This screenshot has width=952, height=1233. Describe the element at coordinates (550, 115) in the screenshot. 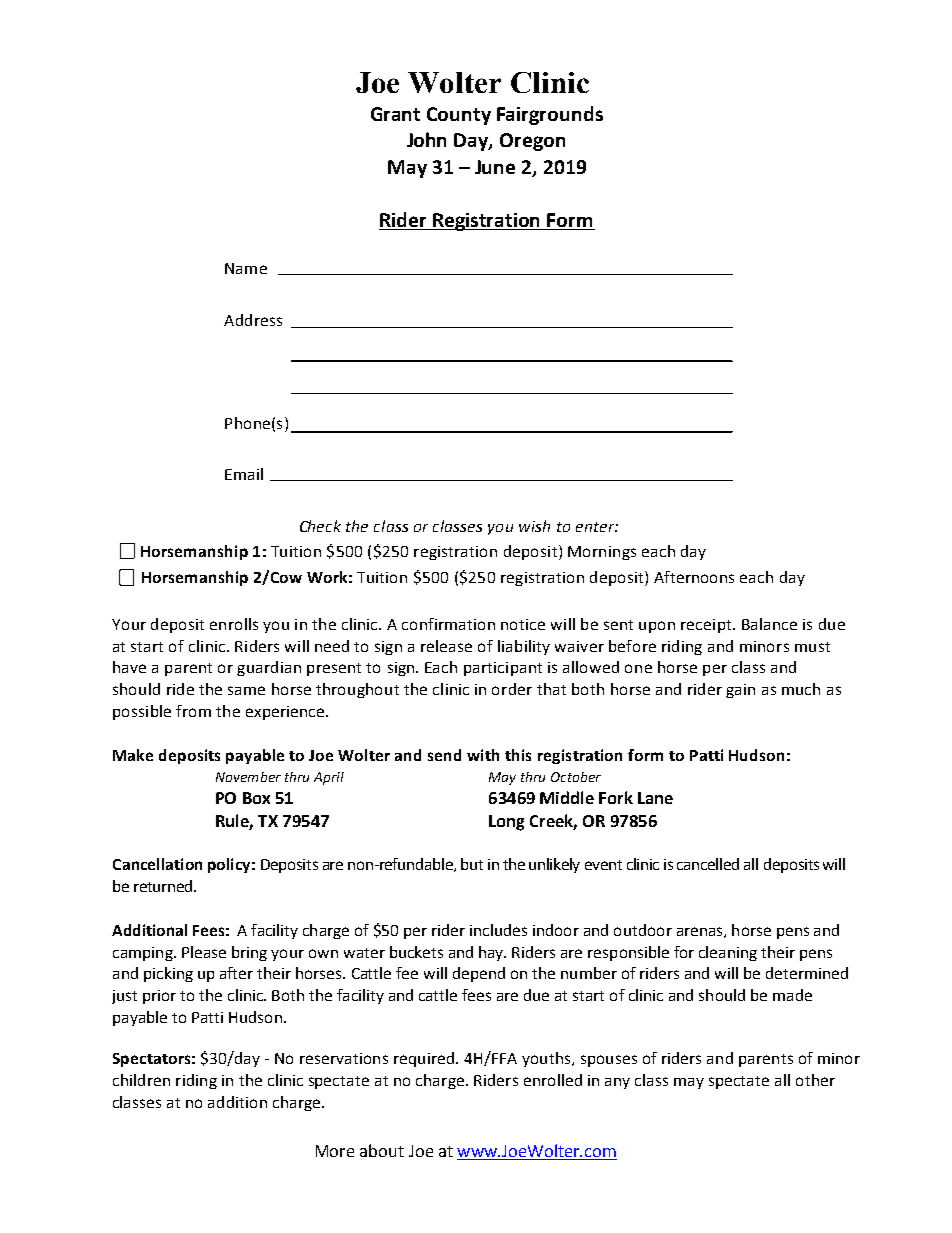

I see `Fairgrounds` at that location.
